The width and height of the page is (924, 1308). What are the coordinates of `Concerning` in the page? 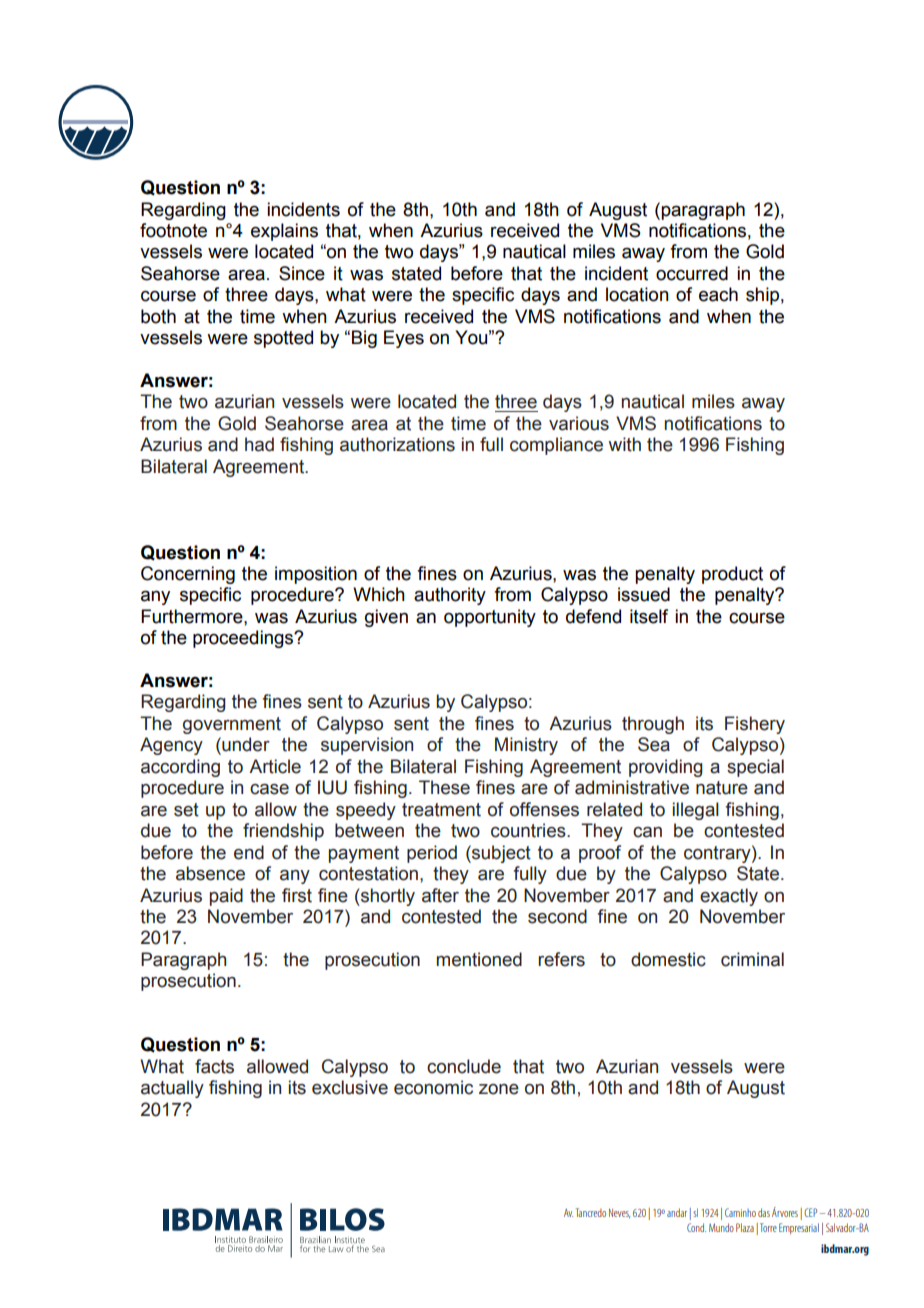 It's located at (188, 575).
